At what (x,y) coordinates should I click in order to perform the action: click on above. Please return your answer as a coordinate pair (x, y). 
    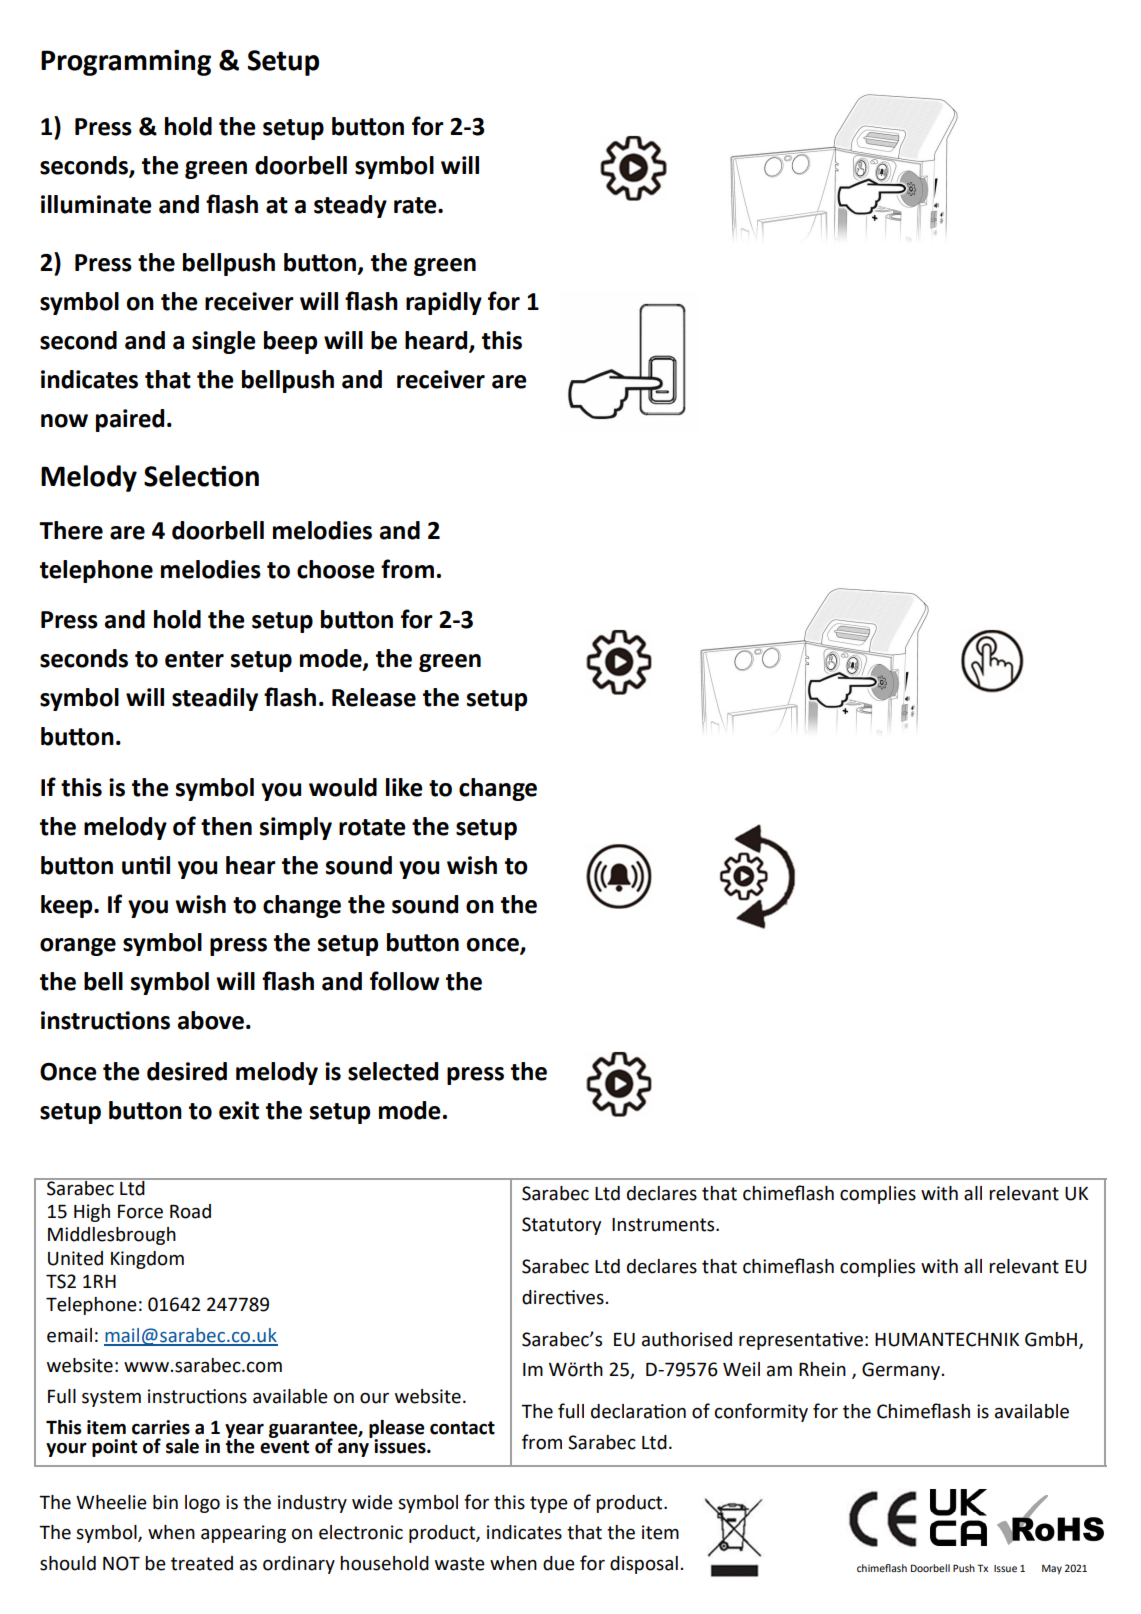
    Looking at the image, I should click on (211, 1020).
